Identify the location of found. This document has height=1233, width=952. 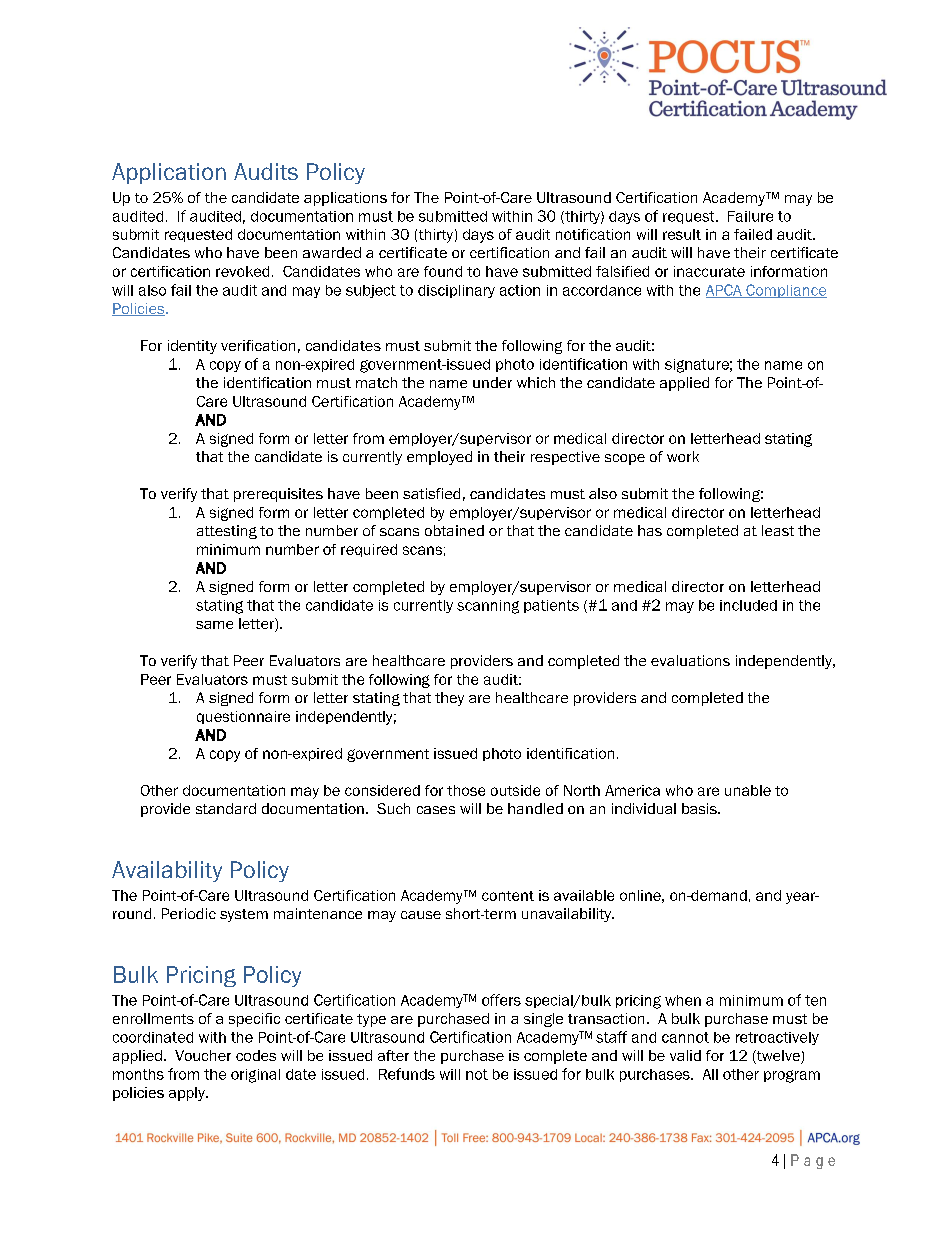
(443, 271).
